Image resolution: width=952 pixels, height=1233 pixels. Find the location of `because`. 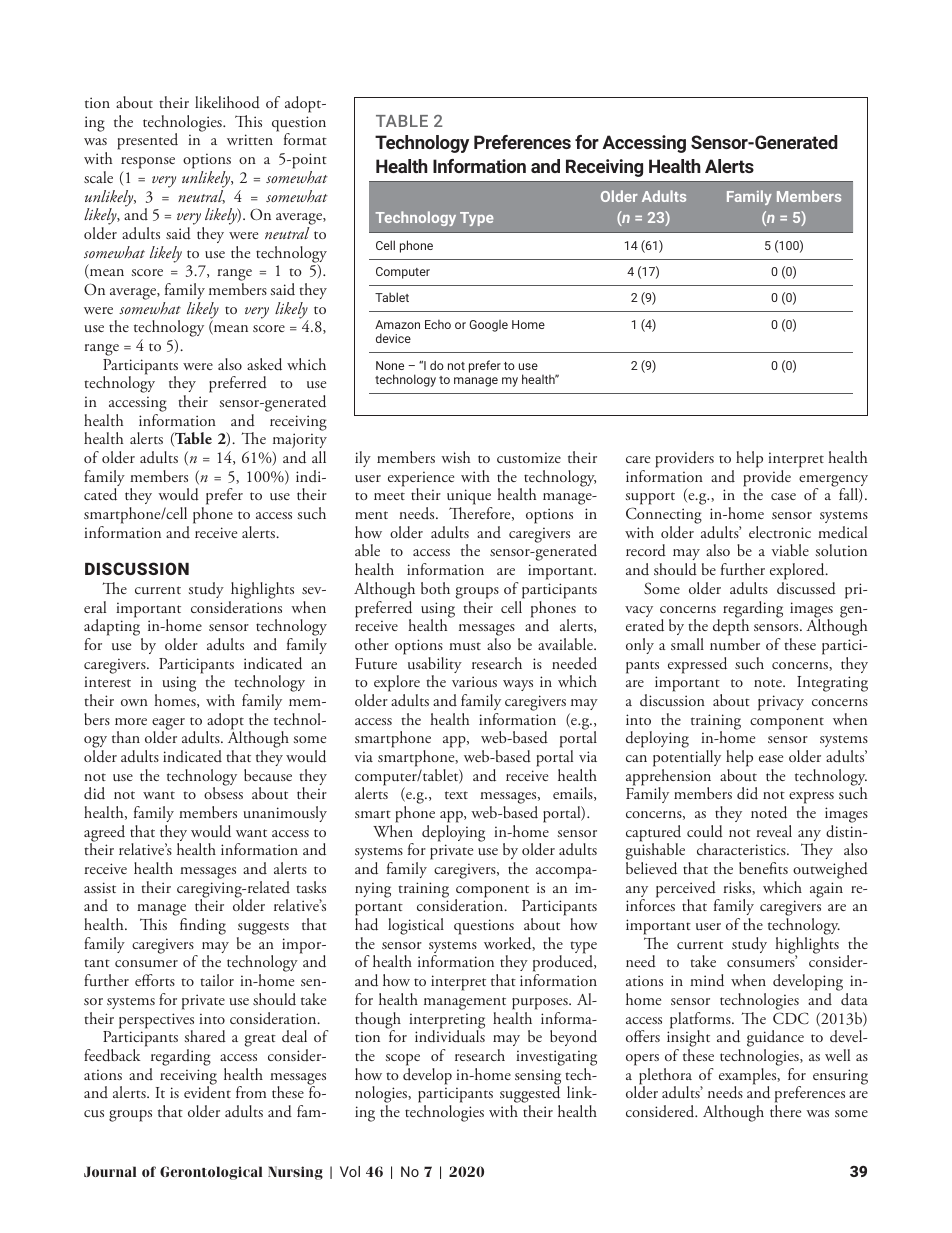

because is located at coordinates (268, 775).
